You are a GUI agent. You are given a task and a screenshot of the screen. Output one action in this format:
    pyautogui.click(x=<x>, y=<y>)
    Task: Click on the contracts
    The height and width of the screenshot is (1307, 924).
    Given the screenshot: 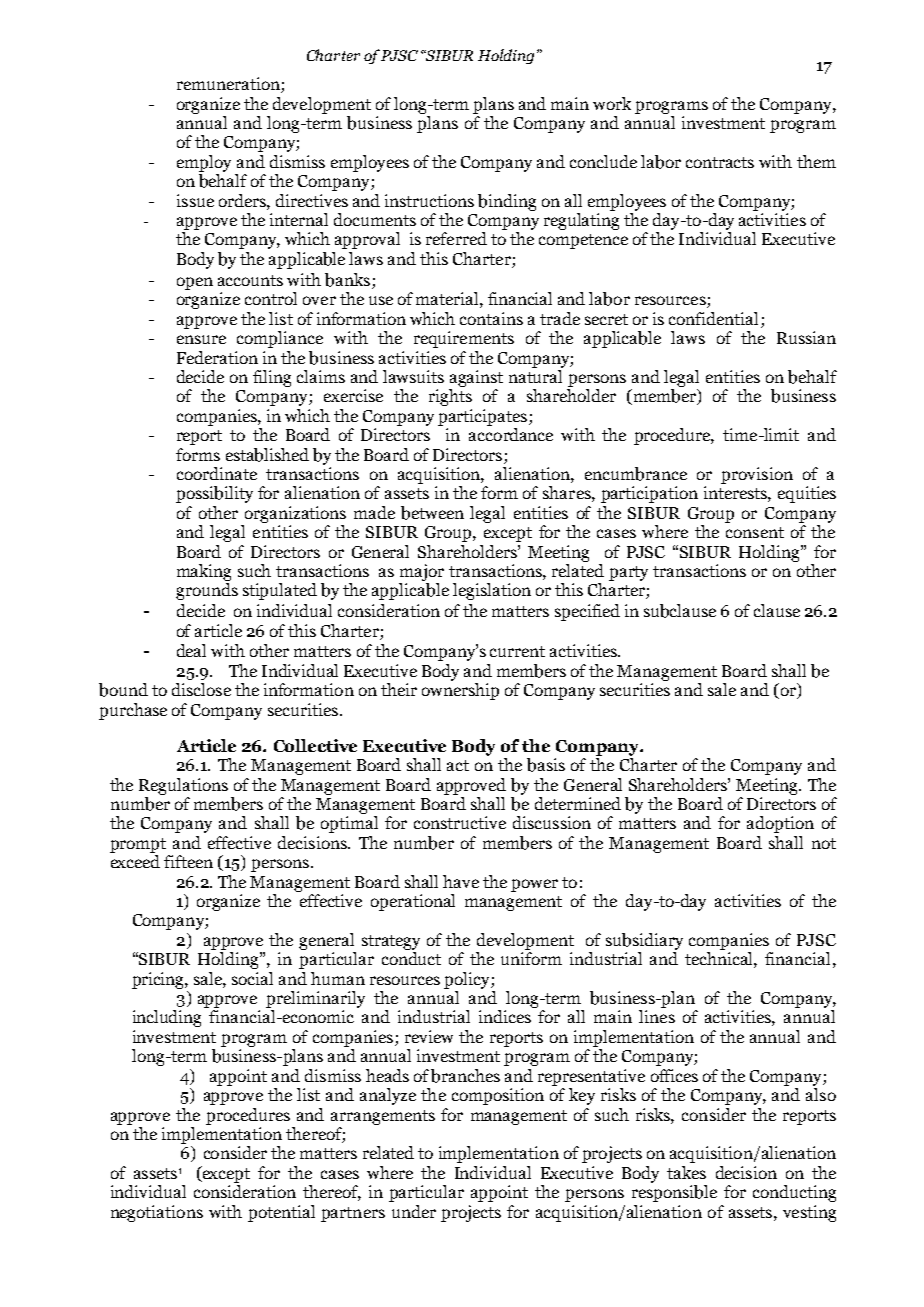 What is the action you would take?
    pyautogui.click(x=720, y=162)
